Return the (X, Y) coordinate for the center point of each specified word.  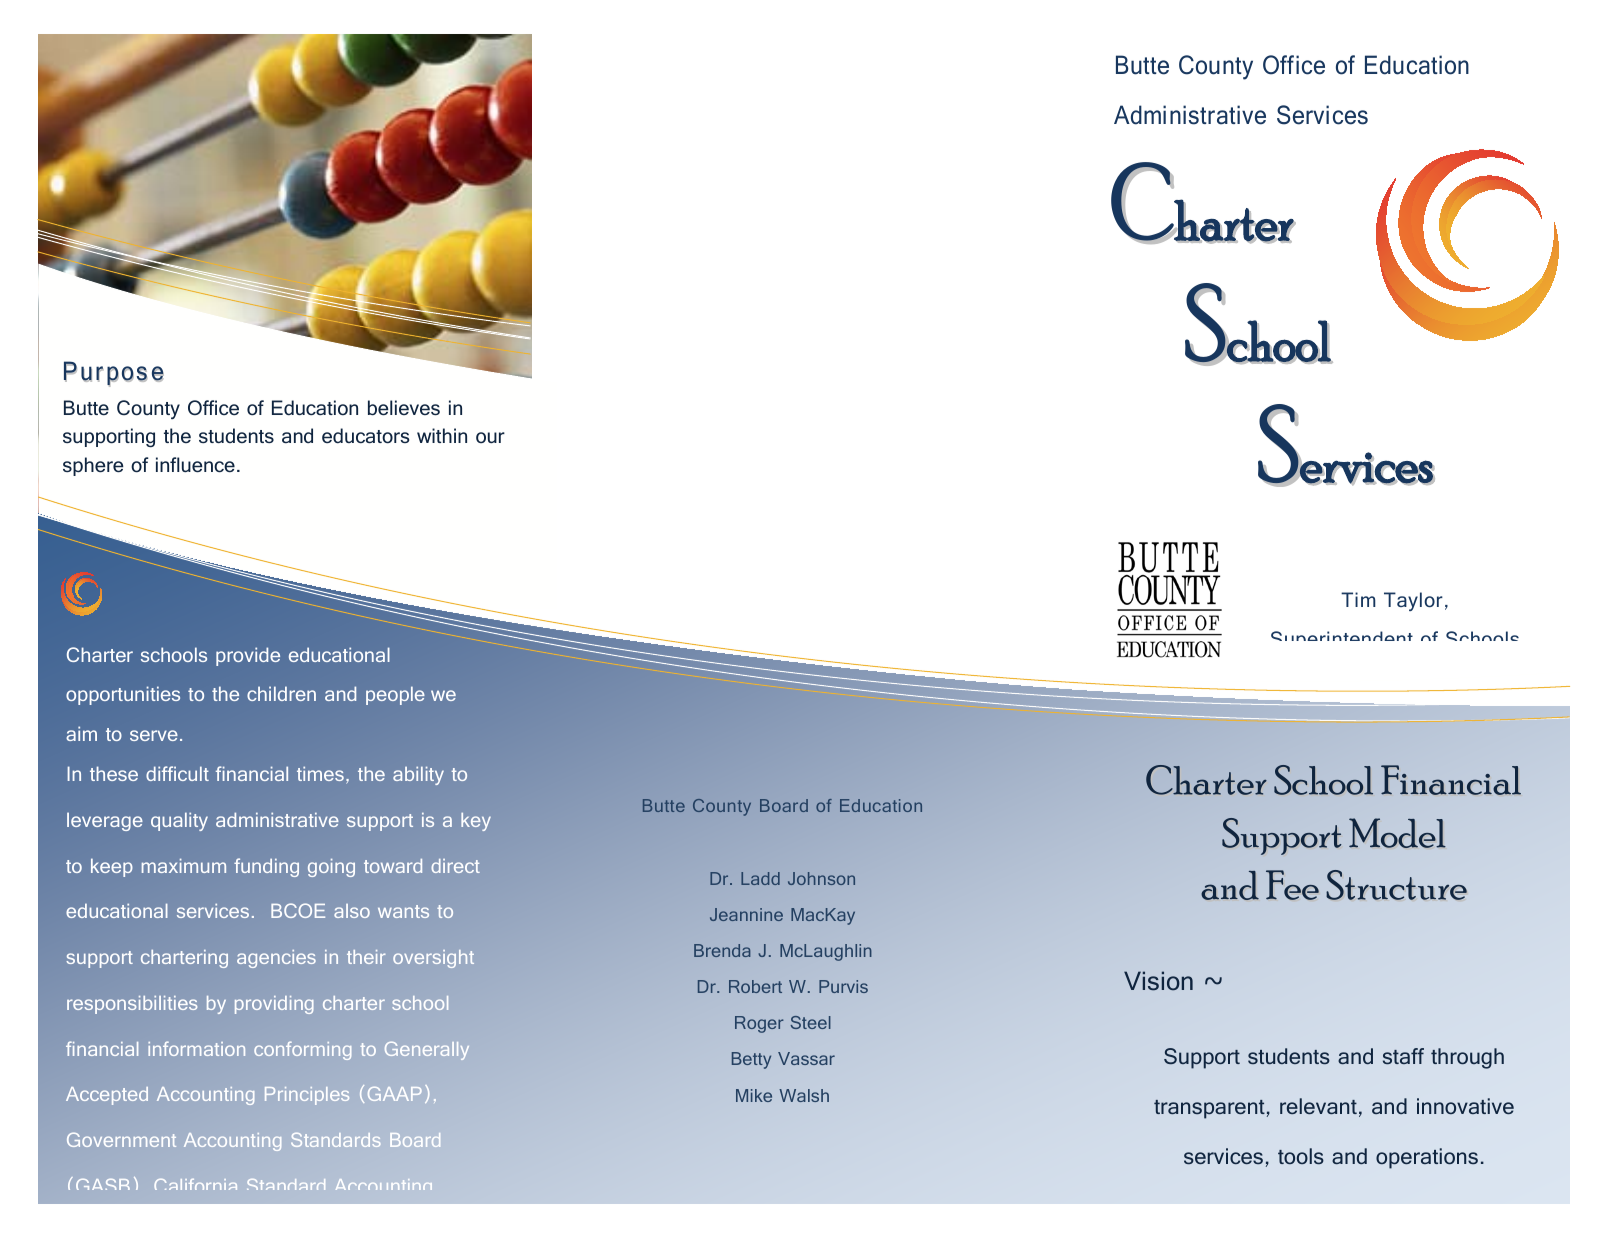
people (395, 695)
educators (365, 436)
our (490, 437)
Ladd (760, 878)
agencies (276, 959)
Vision (1158, 981)
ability (418, 776)
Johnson (821, 878)
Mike (754, 1095)
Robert (755, 986)
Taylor (1413, 601)
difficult (177, 773)
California (195, 1184)
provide (248, 656)
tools (1301, 1156)
